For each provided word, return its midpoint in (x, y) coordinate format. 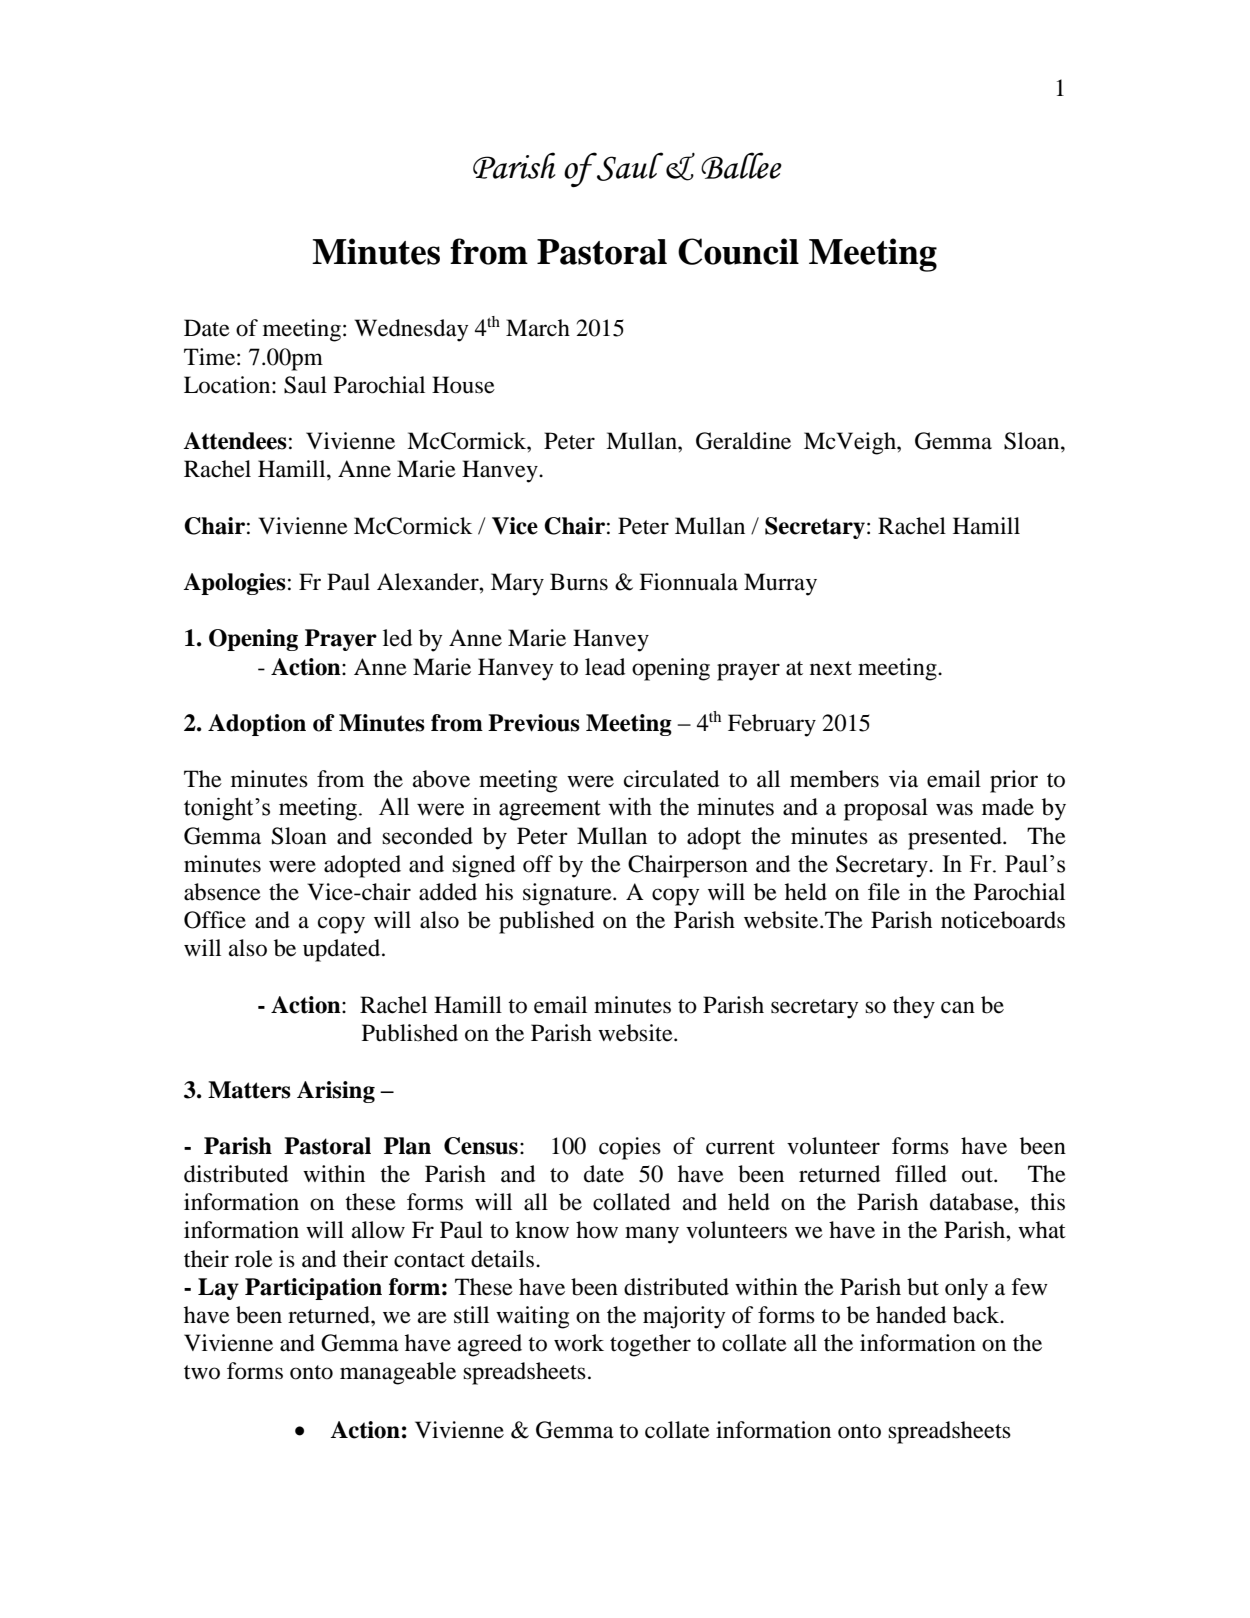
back (977, 1315)
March (538, 328)
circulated (671, 779)
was (954, 809)
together (650, 1345)
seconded (427, 836)
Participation (313, 1289)
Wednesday (411, 330)
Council (738, 251)
